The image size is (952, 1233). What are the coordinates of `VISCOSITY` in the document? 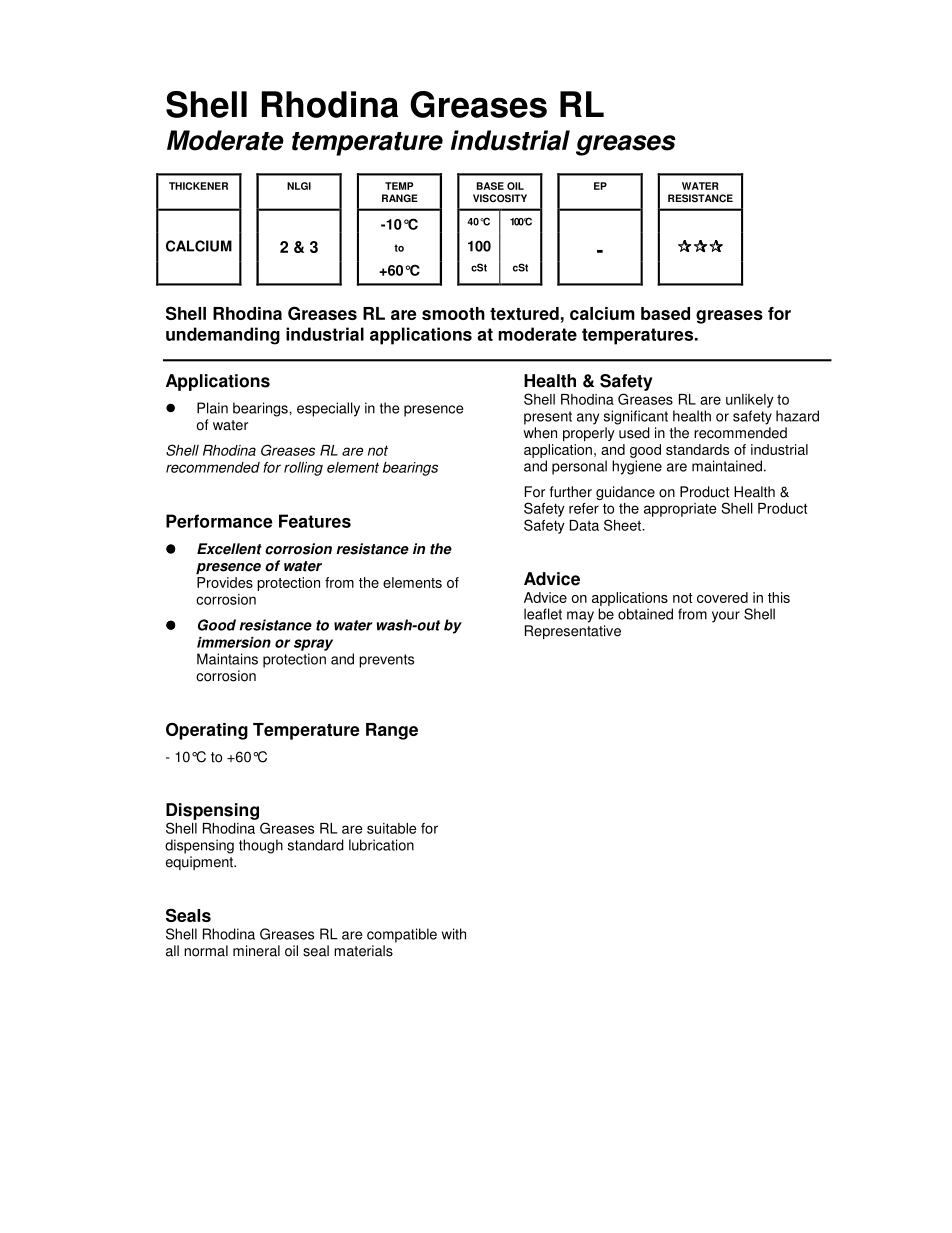 It's located at (500, 198).
